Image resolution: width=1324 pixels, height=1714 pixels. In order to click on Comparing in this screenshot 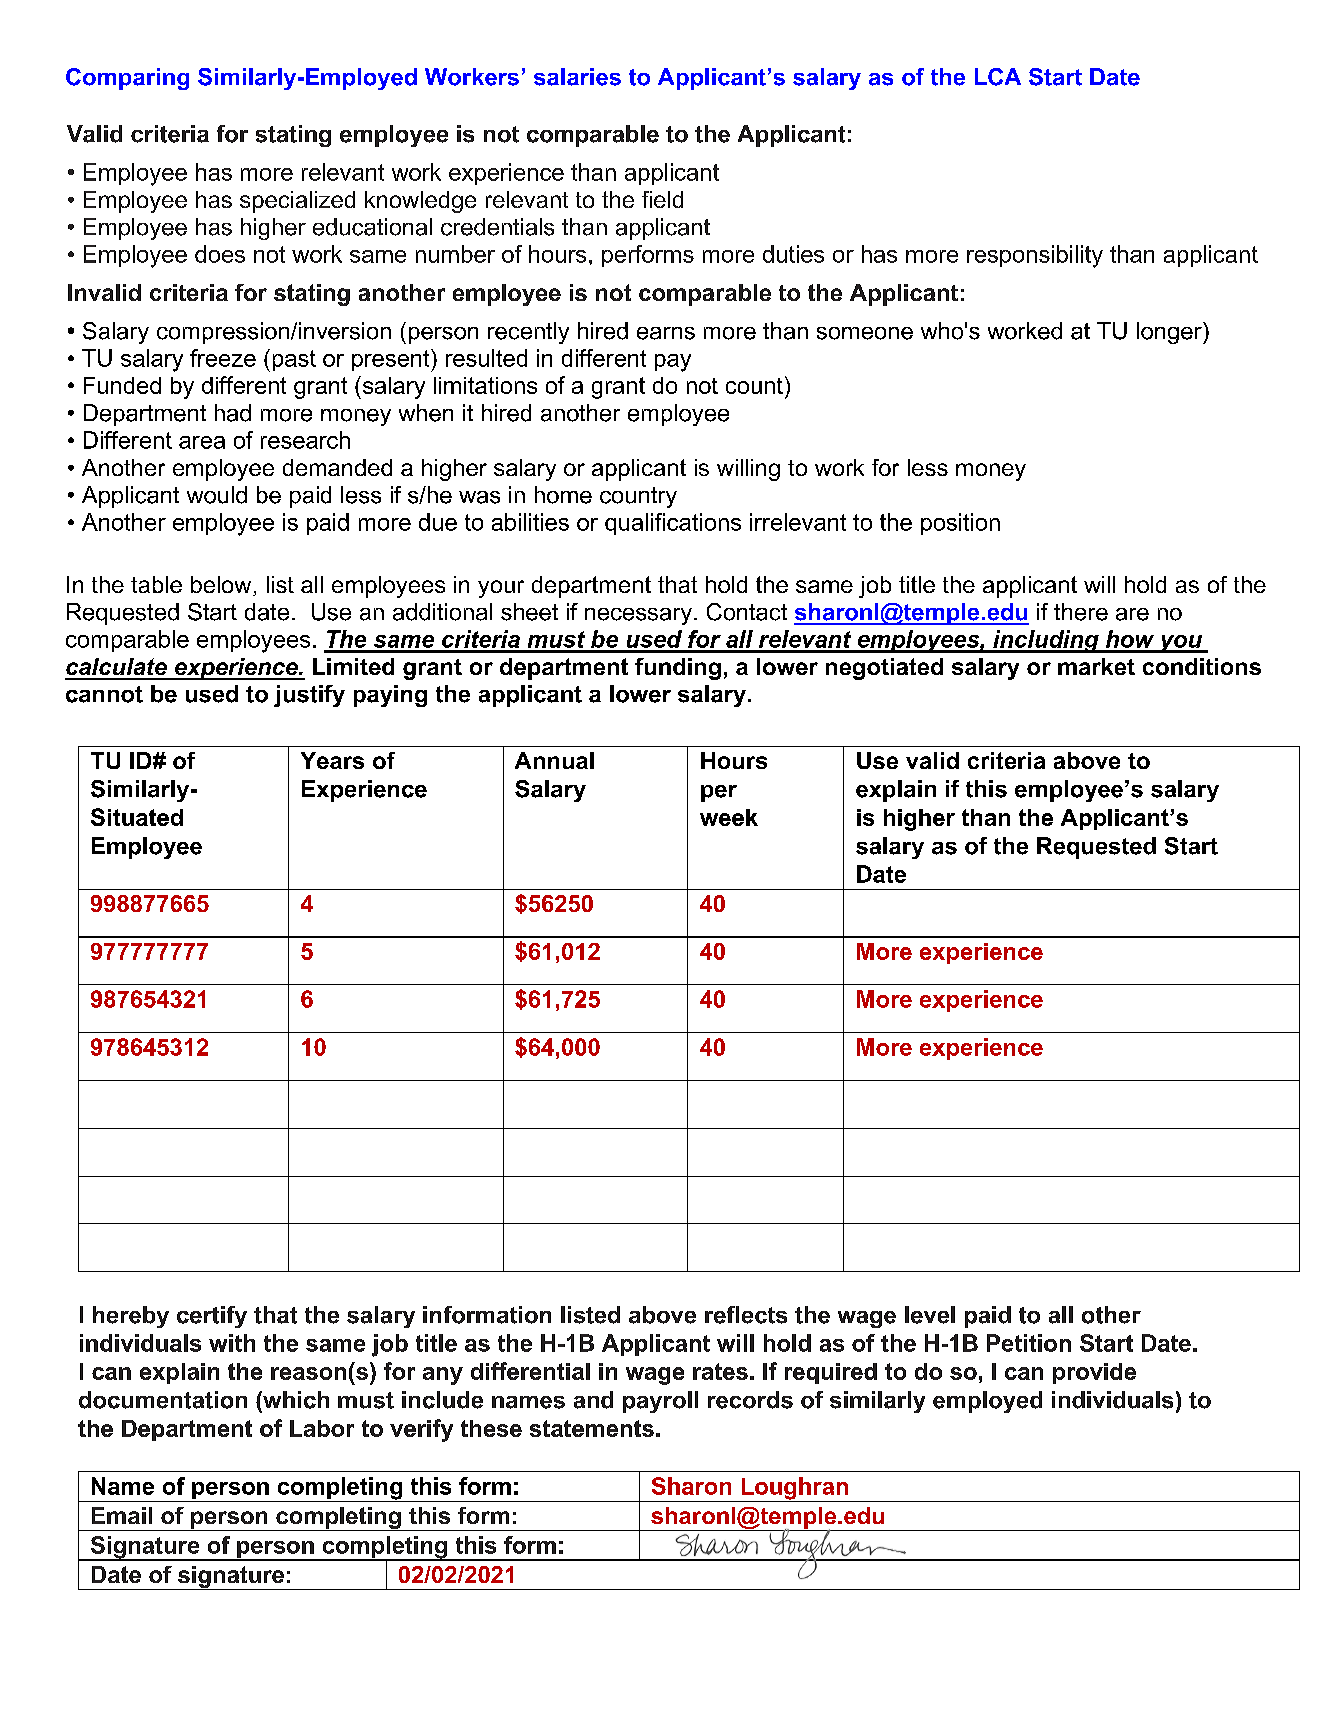, I will do `click(127, 79)`.
